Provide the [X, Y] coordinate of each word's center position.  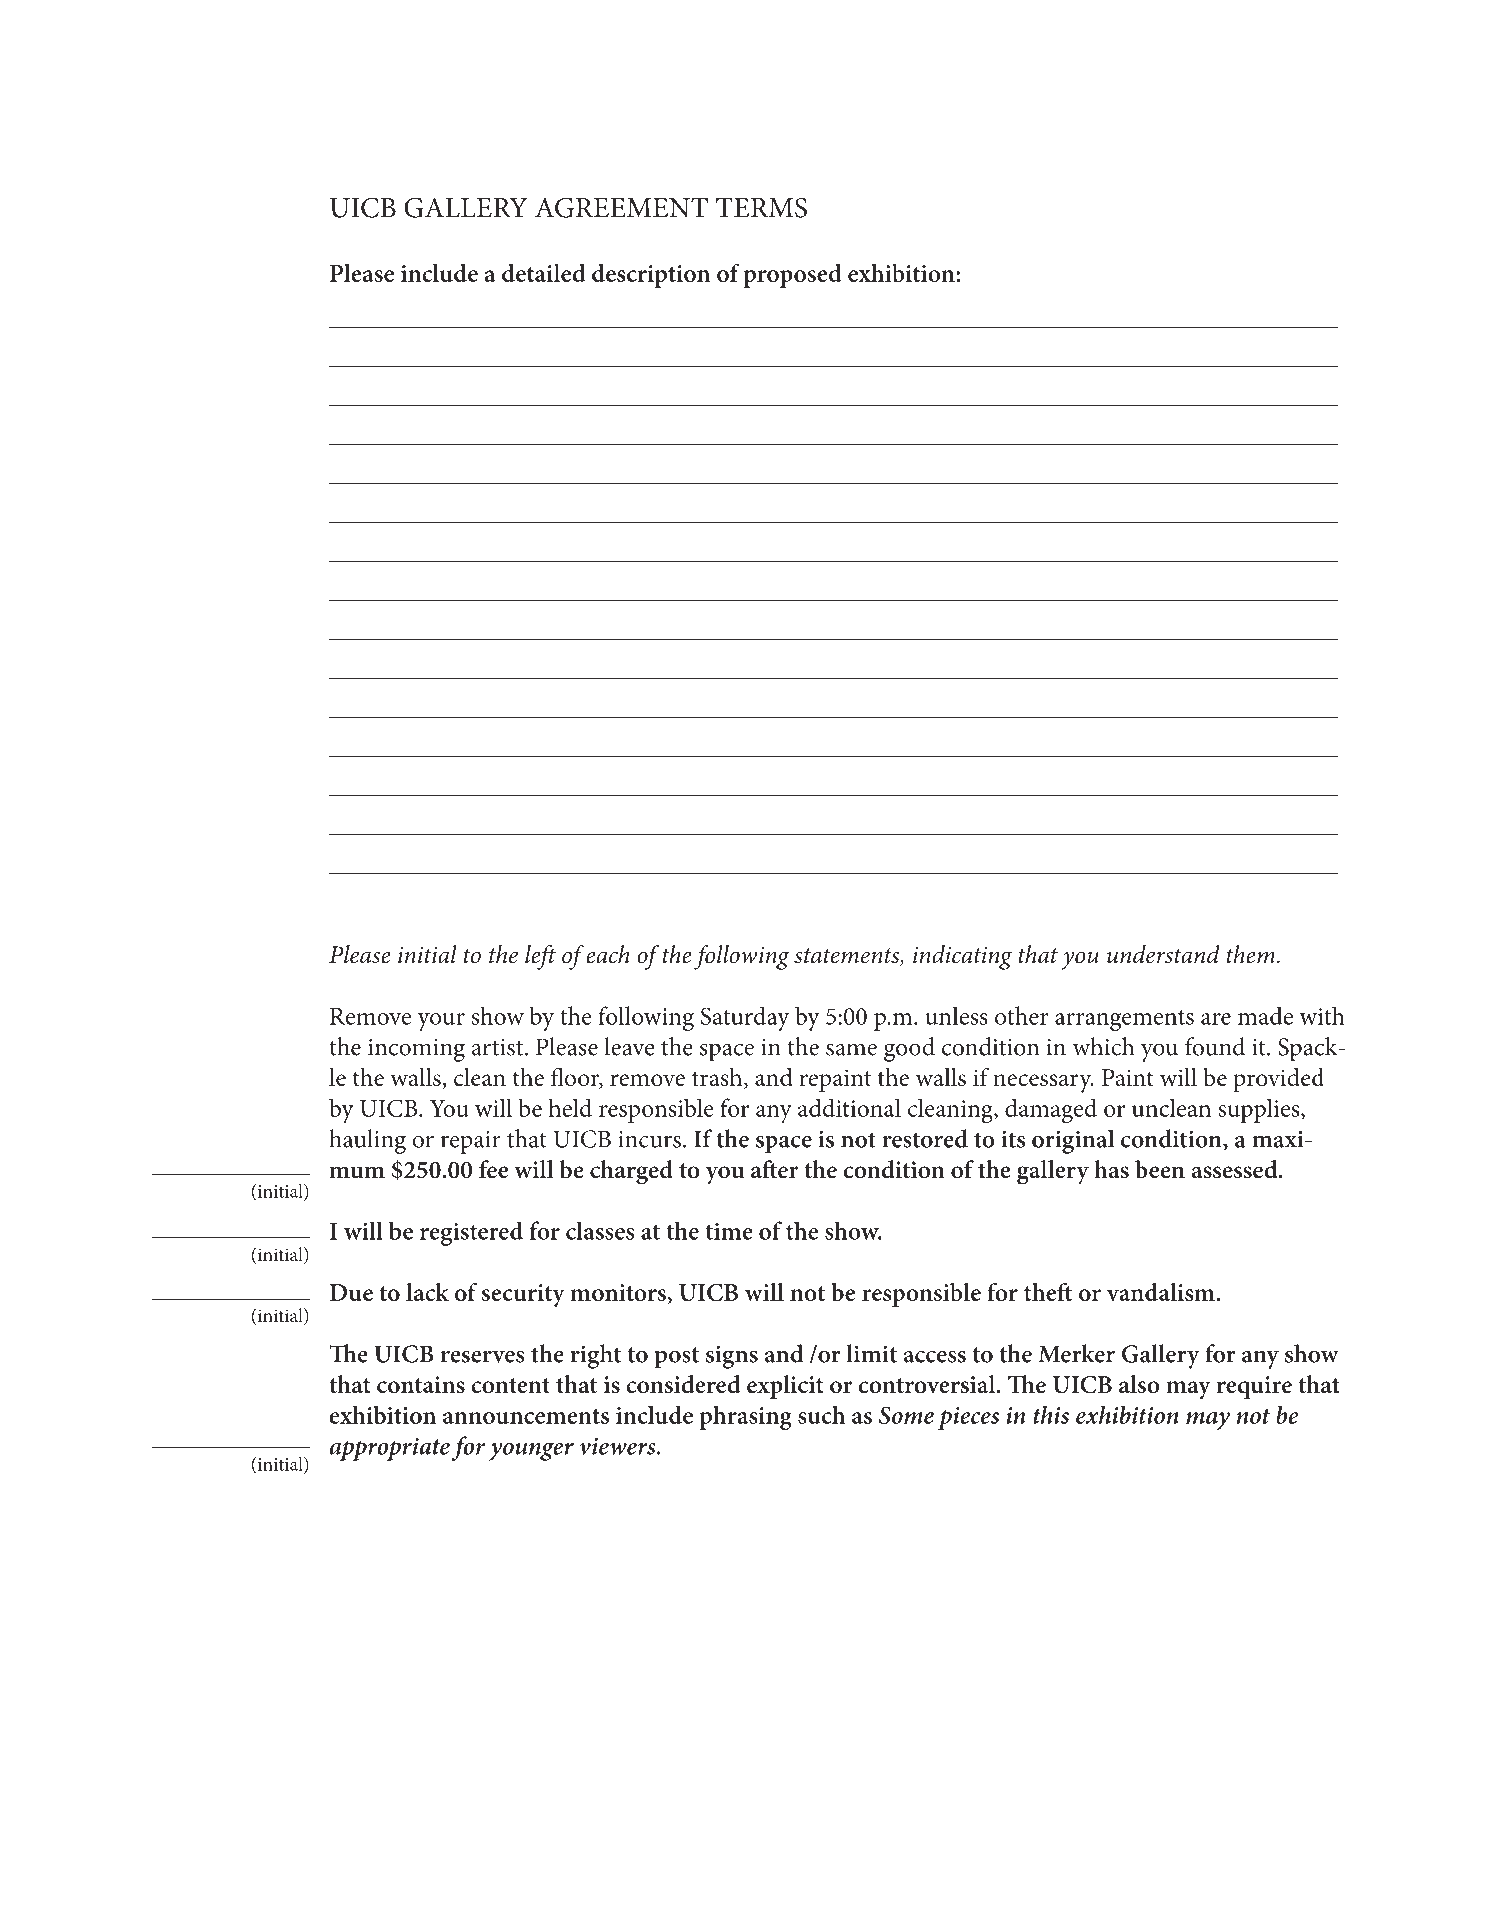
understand [1163, 954]
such [821, 1415]
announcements [526, 1416]
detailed [544, 273]
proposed [792, 276]
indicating [962, 957]
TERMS [761, 207]
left [540, 957]
